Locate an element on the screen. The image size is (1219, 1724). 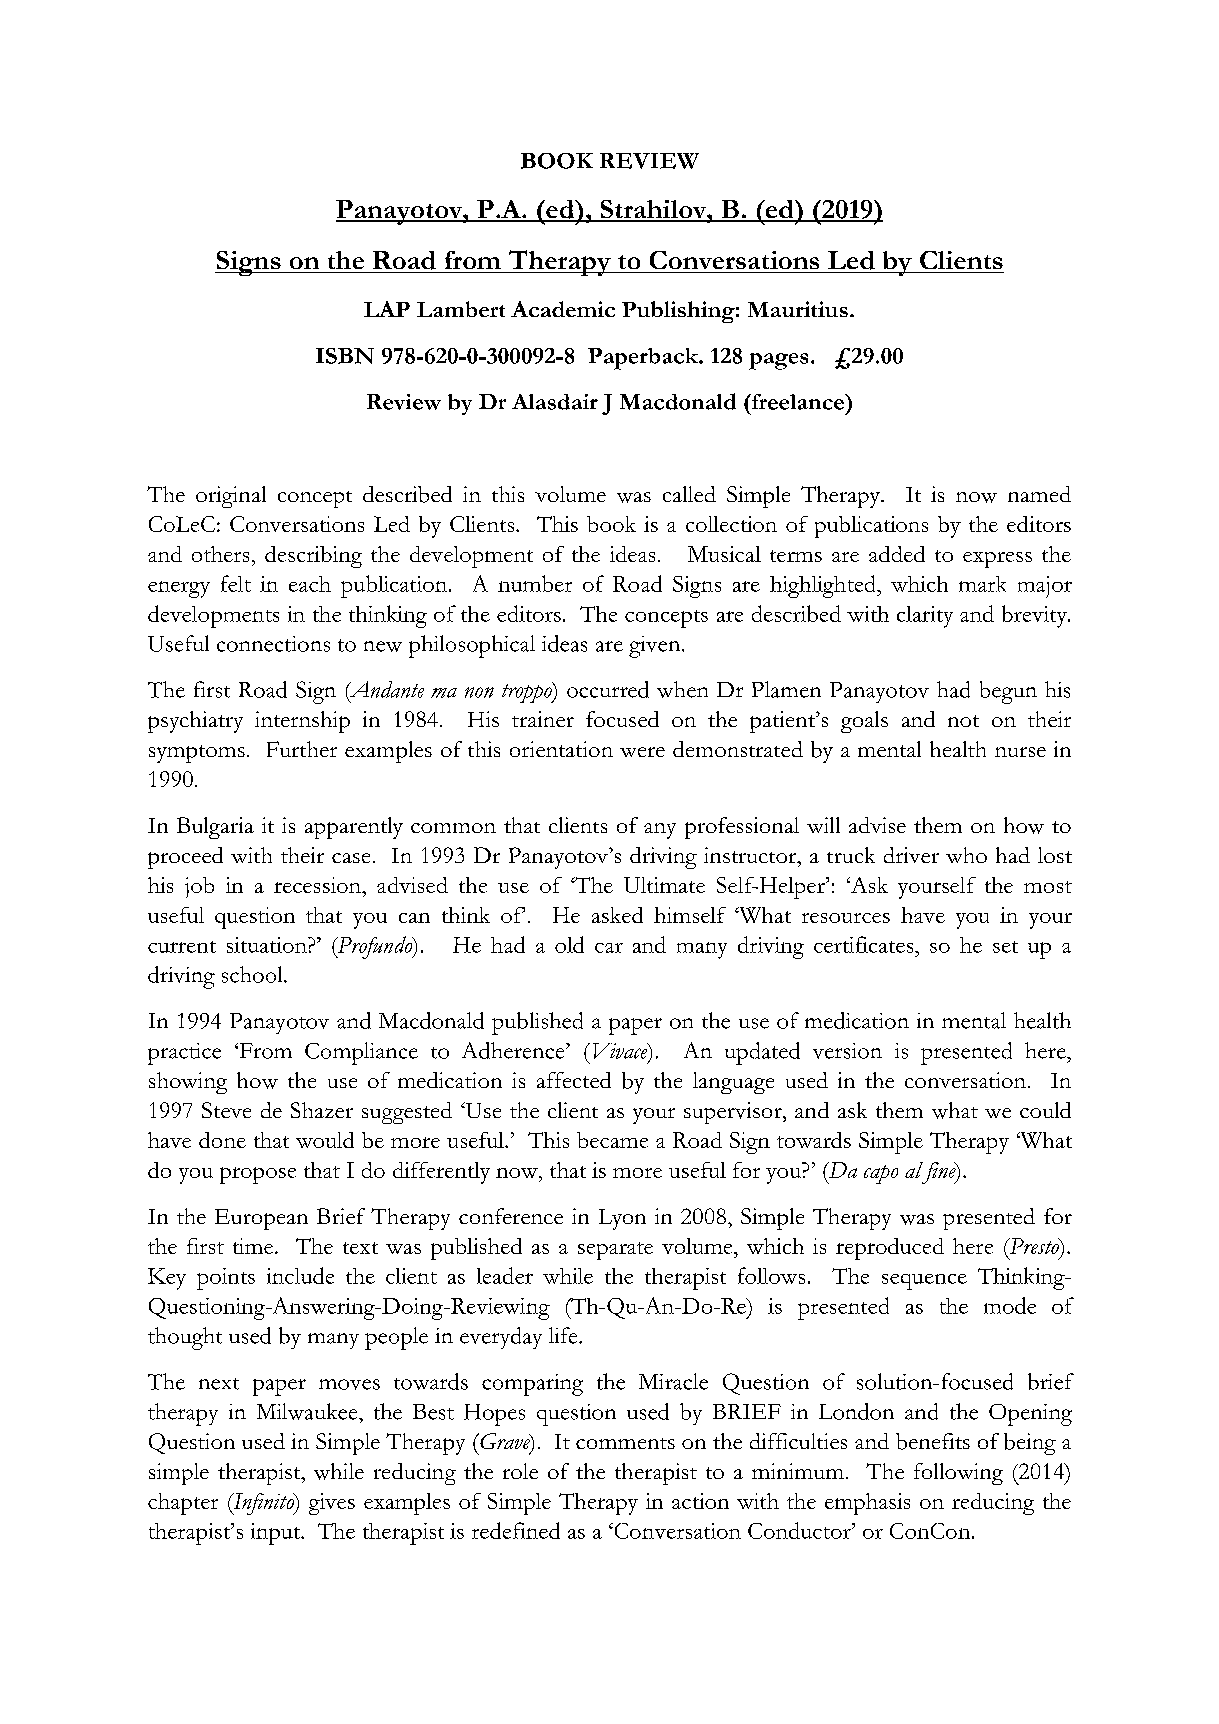
Mauritius is located at coordinates (798, 309).
